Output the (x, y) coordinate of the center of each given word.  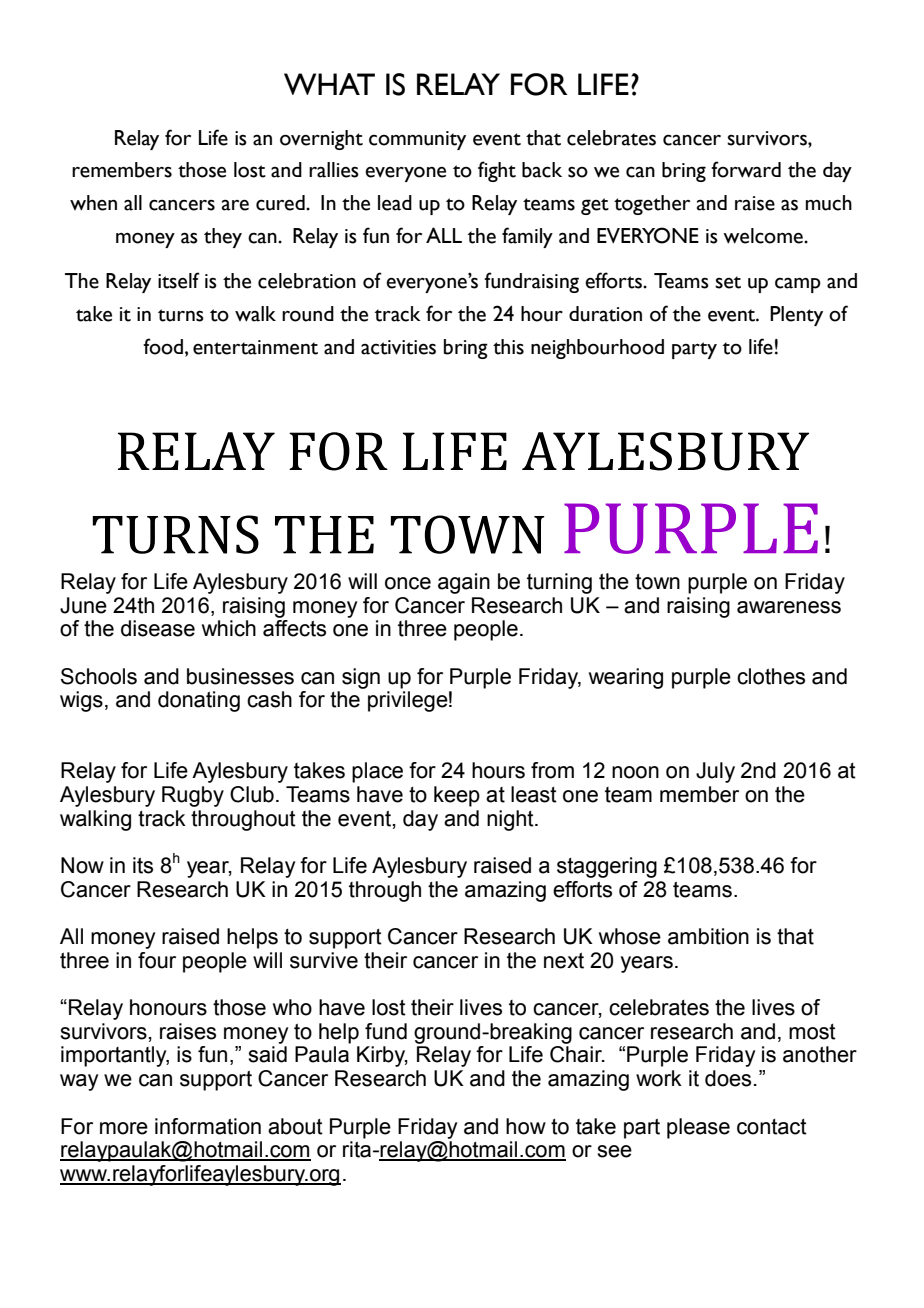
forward (746, 169)
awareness (789, 607)
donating (199, 701)
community (417, 140)
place (377, 772)
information (208, 1126)
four (157, 960)
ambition (708, 936)
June (83, 605)
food (164, 346)
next (564, 960)
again (464, 583)
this (508, 347)
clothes (771, 676)
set (728, 282)
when (93, 203)
